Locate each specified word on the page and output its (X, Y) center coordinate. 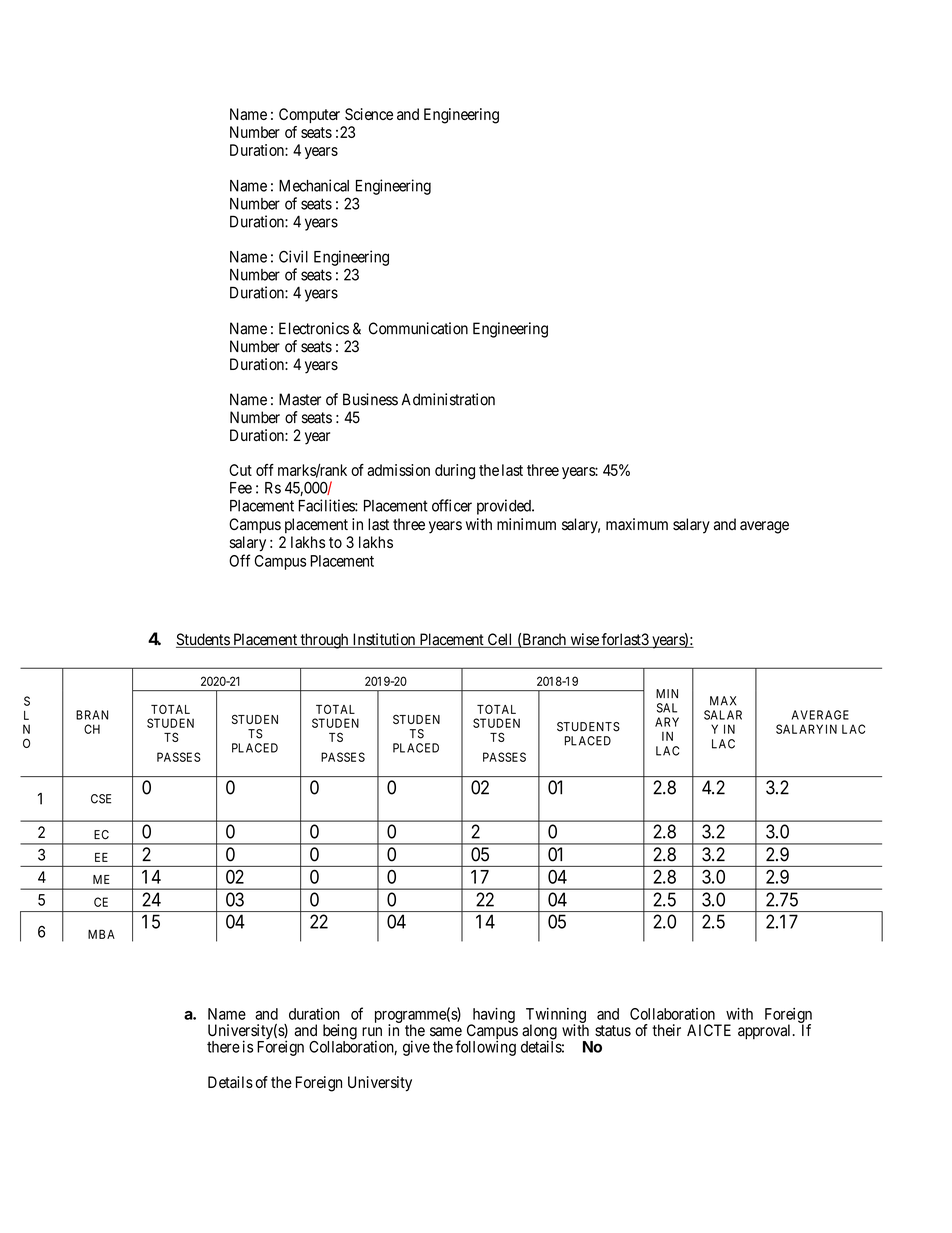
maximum (637, 524)
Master (300, 399)
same (446, 1032)
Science (369, 114)
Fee (241, 488)
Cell (500, 640)
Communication (418, 328)
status (613, 1031)
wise (584, 640)
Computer (309, 115)
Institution (384, 640)
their (666, 1030)
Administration (448, 399)
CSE (101, 799)
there (223, 1047)
